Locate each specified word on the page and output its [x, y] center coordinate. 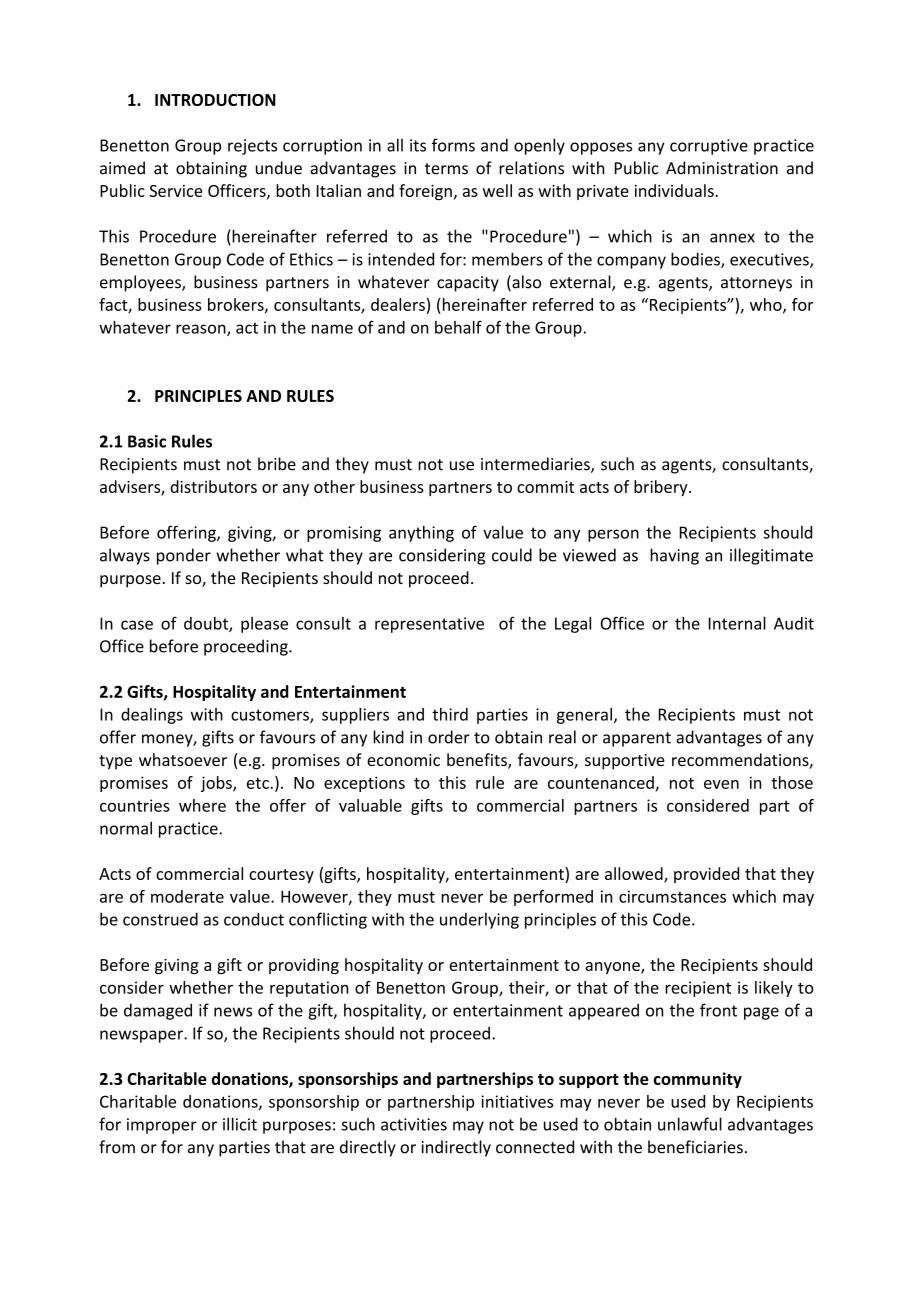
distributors [213, 486]
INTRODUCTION [215, 100]
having [674, 556]
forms [453, 145]
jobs [217, 784]
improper [162, 1126]
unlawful [690, 1124]
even [721, 784]
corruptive [709, 147]
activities [414, 1124]
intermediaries [536, 465]
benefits [478, 761]
